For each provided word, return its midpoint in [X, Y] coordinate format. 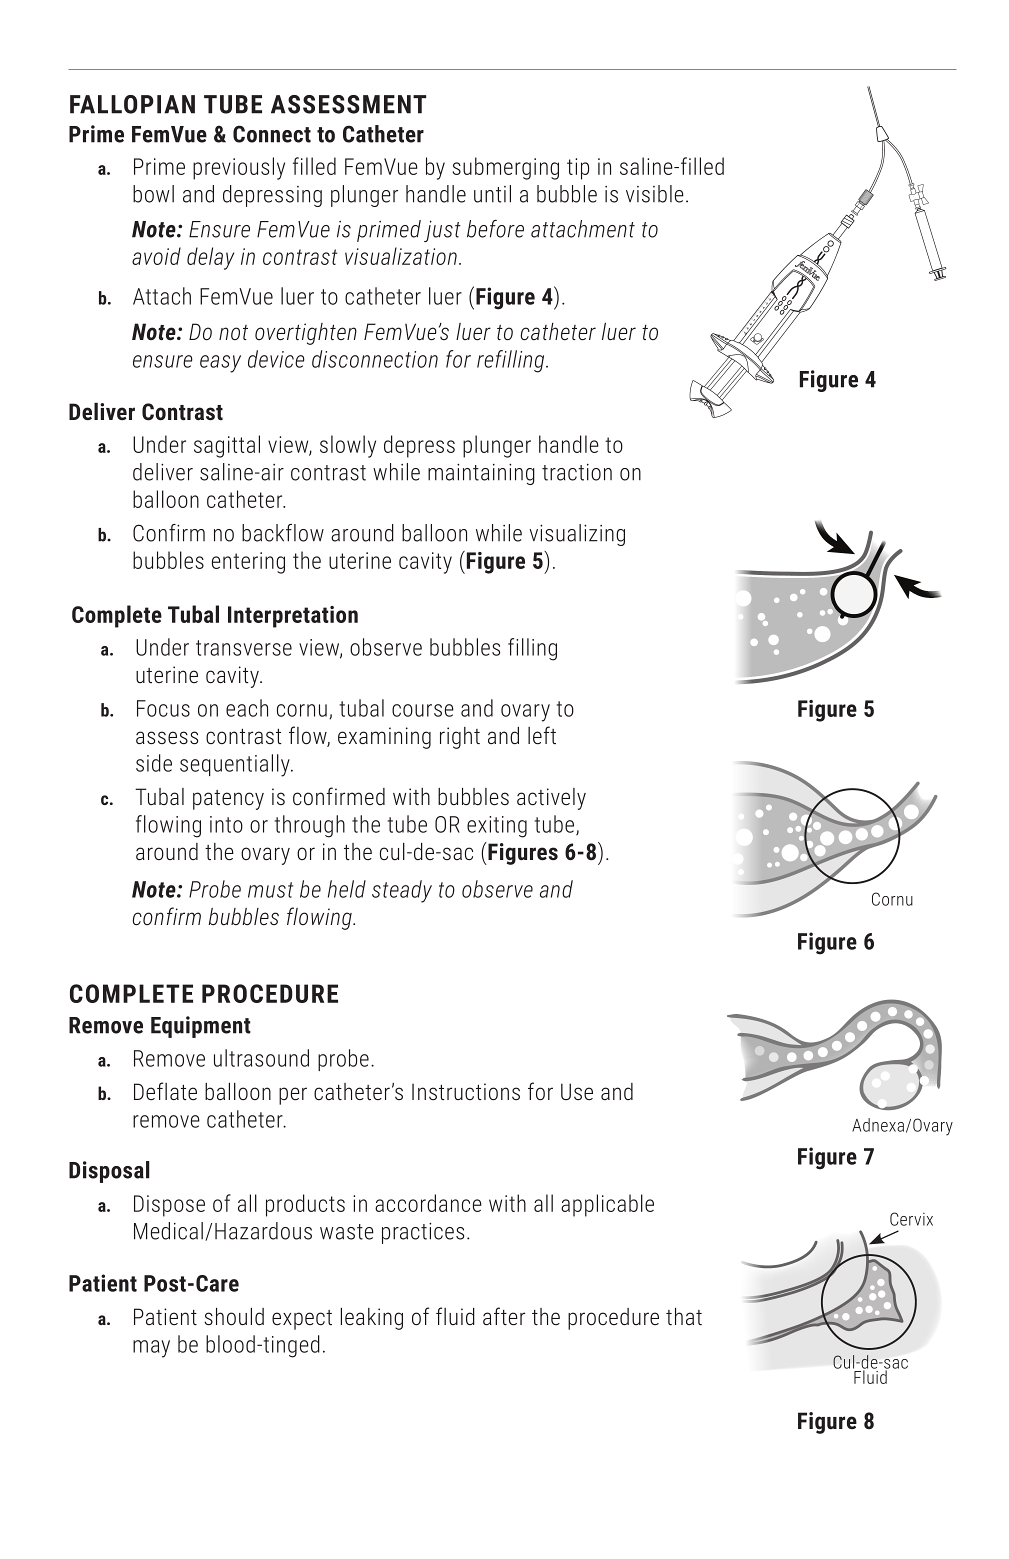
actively [551, 799]
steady [402, 891]
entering [248, 563]
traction [577, 472]
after [504, 1316]
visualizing [577, 535]
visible [655, 194]
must [270, 890]
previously [239, 168]
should [234, 1316]
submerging [506, 168]
